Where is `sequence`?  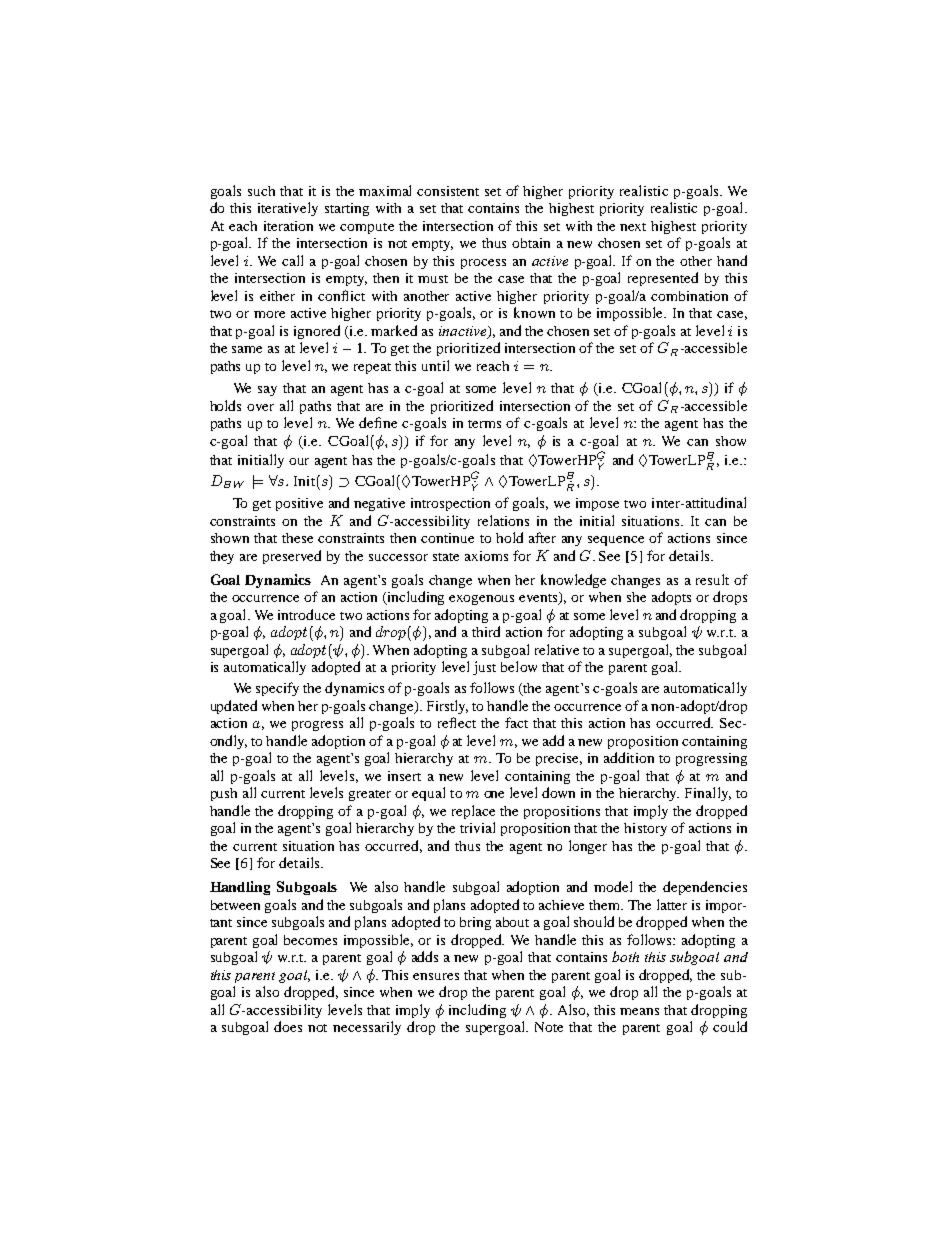 sequence is located at coordinates (616, 541).
